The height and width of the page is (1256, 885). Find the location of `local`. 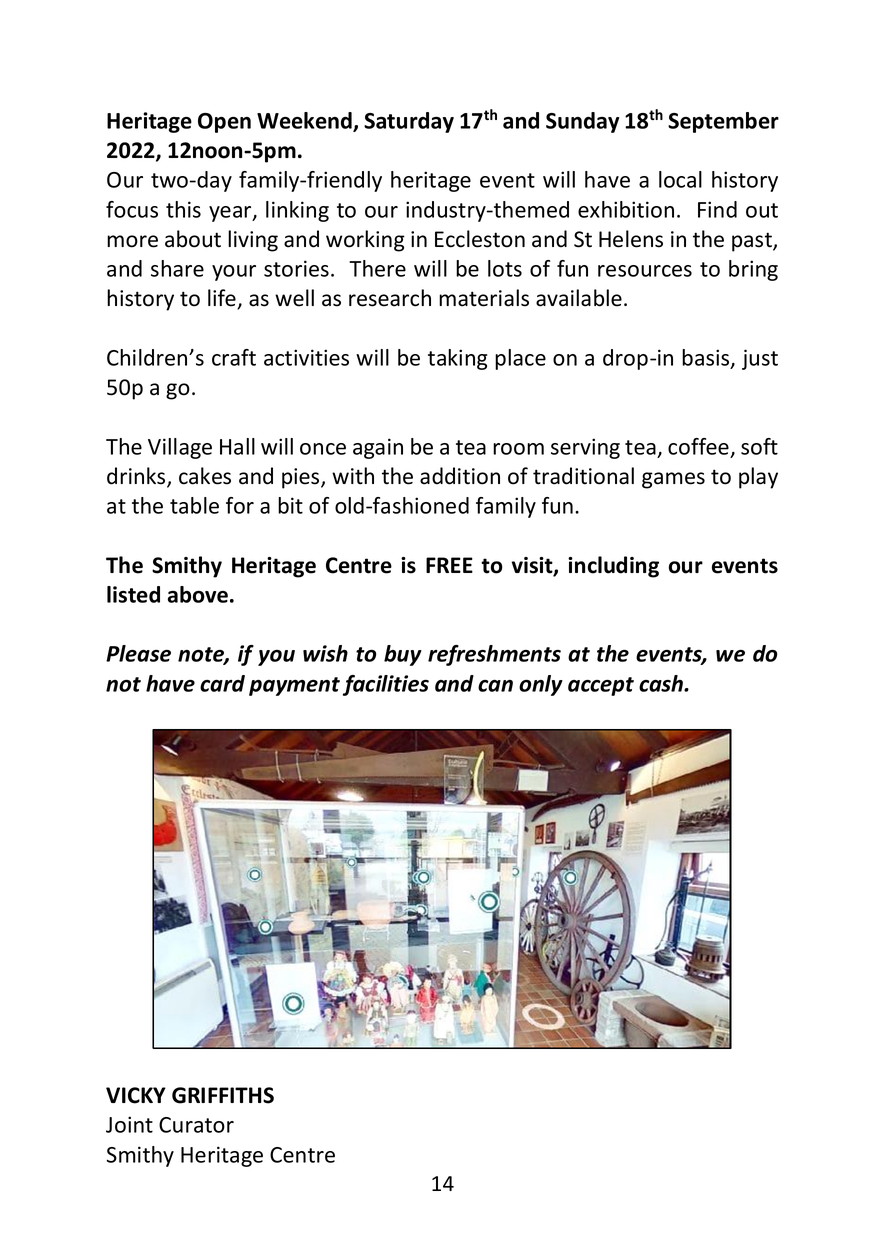

local is located at coordinates (680, 179).
